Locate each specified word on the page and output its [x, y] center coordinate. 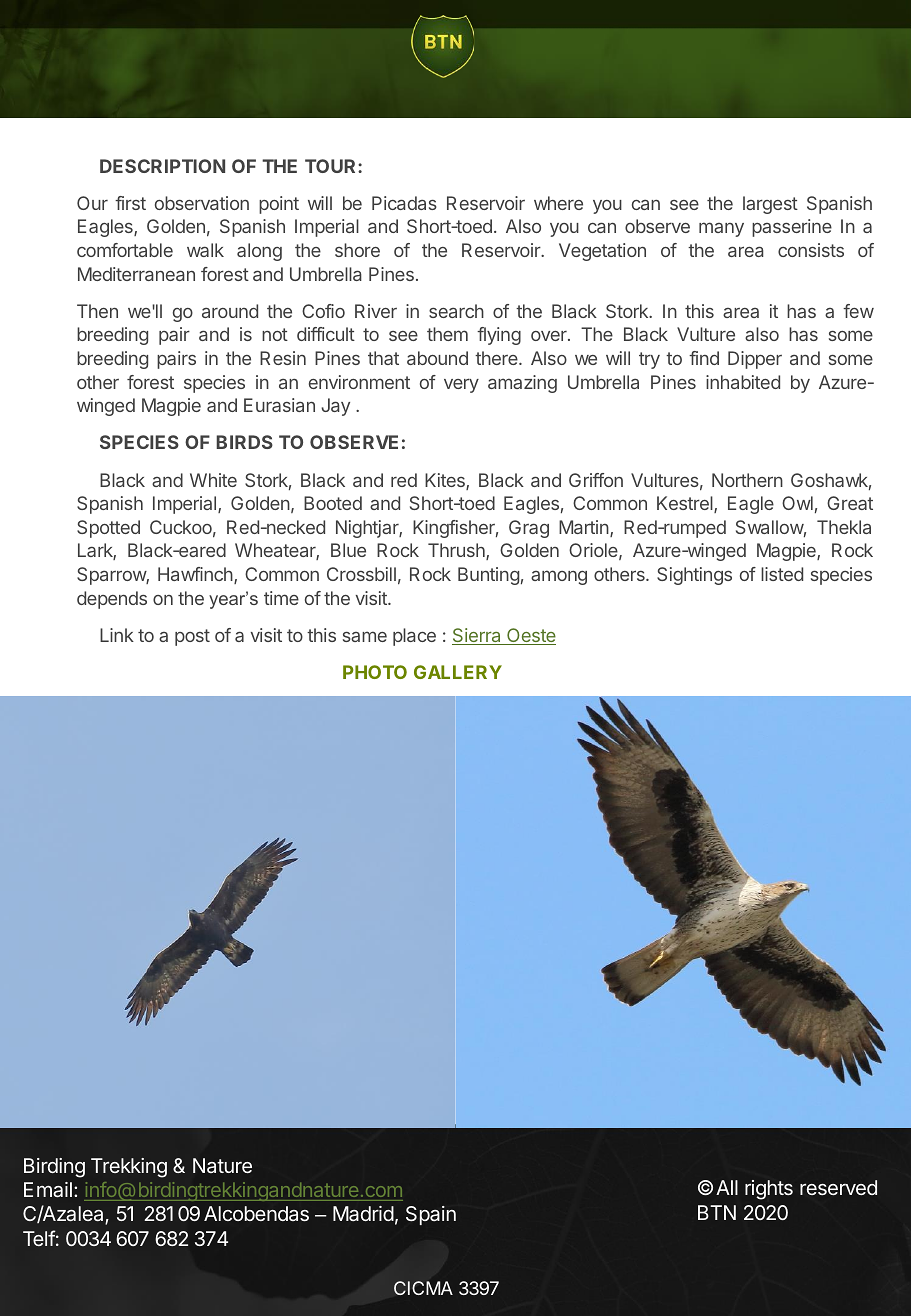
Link [117, 635]
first [130, 203]
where [558, 203]
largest [770, 205]
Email [48, 1189]
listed [782, 574]
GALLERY [458, 672]
